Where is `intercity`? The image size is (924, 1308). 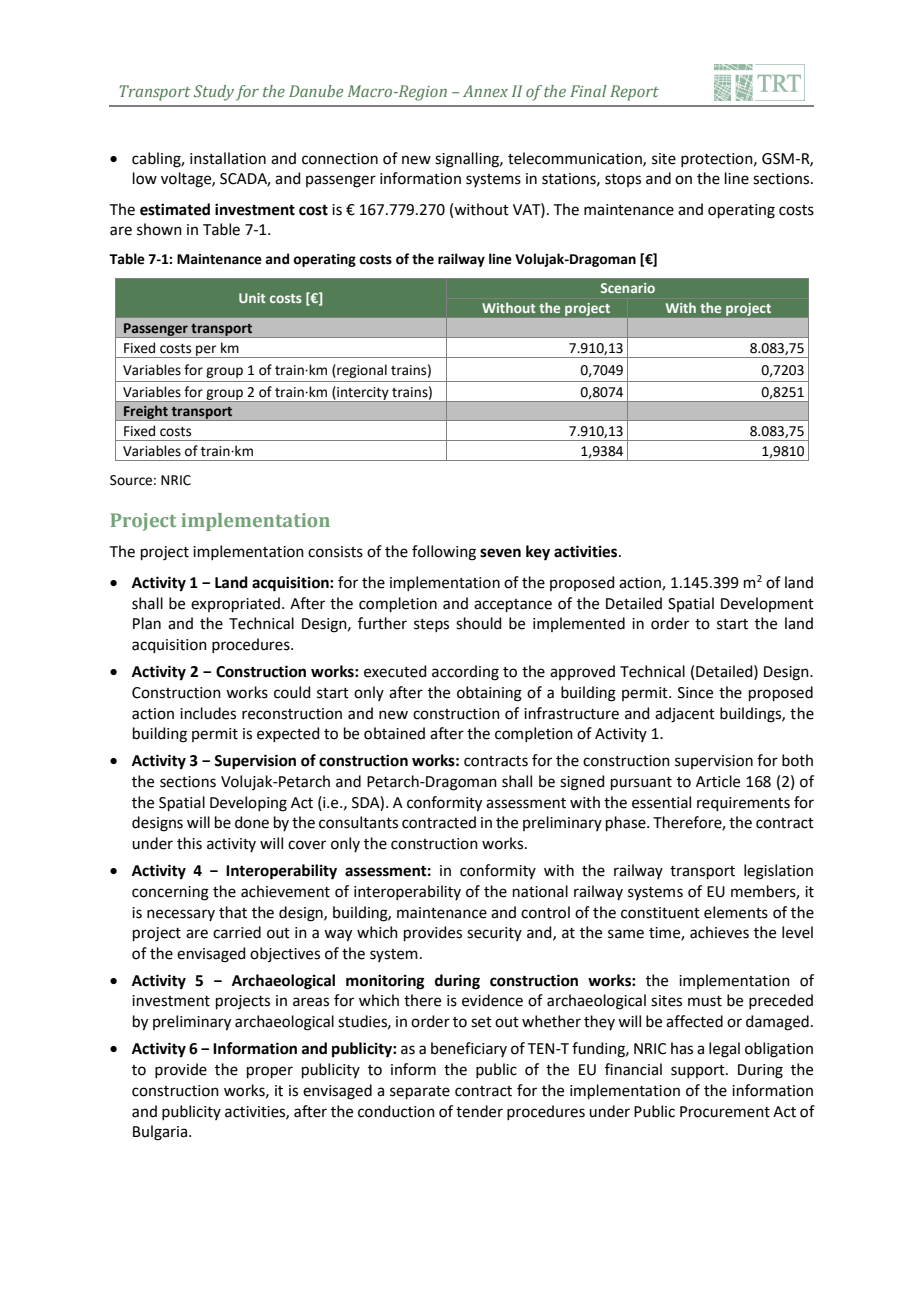
intercity is located at coordinates (363, 394).
